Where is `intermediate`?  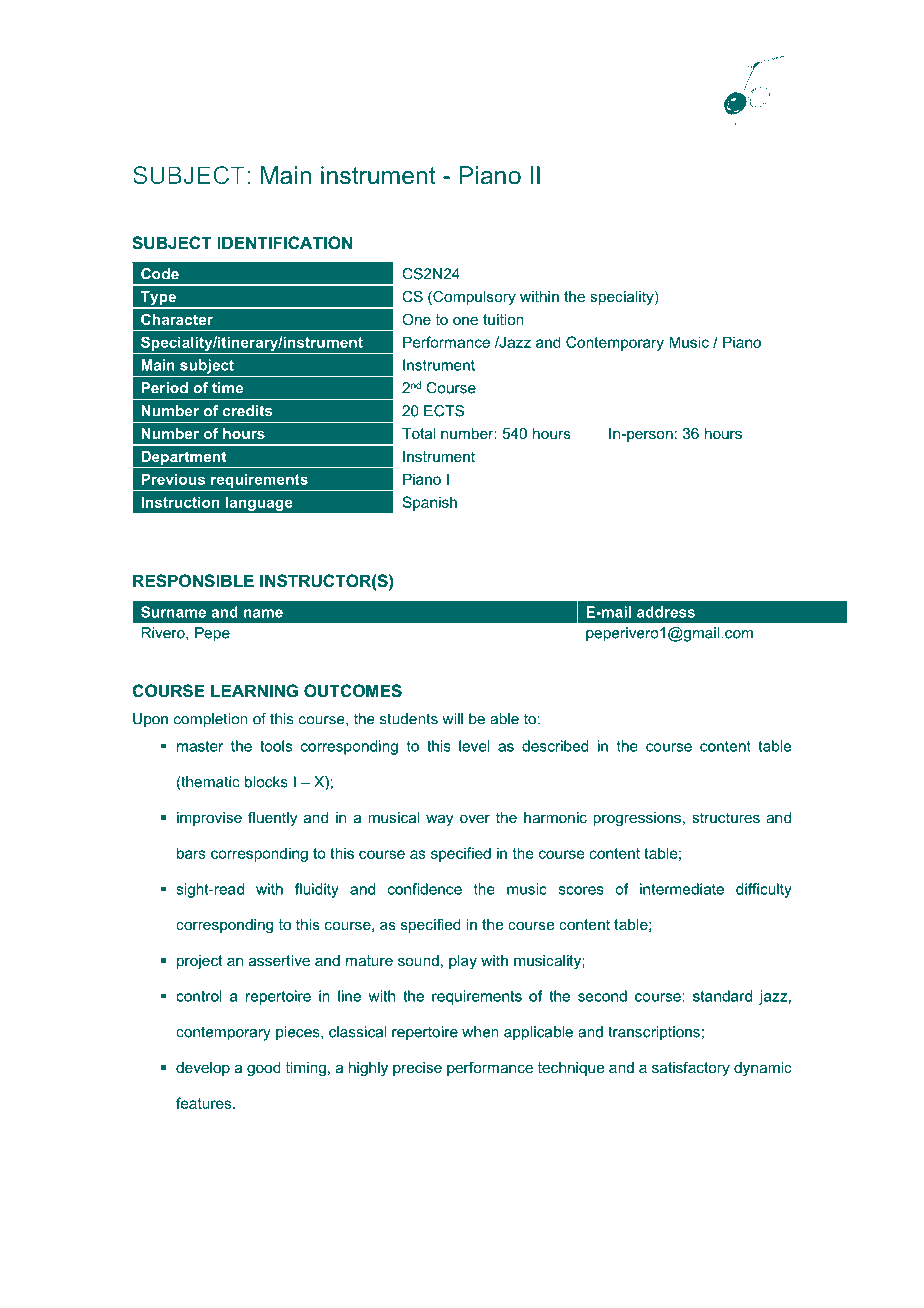 intermediate is located at coordinates (682, 889).
